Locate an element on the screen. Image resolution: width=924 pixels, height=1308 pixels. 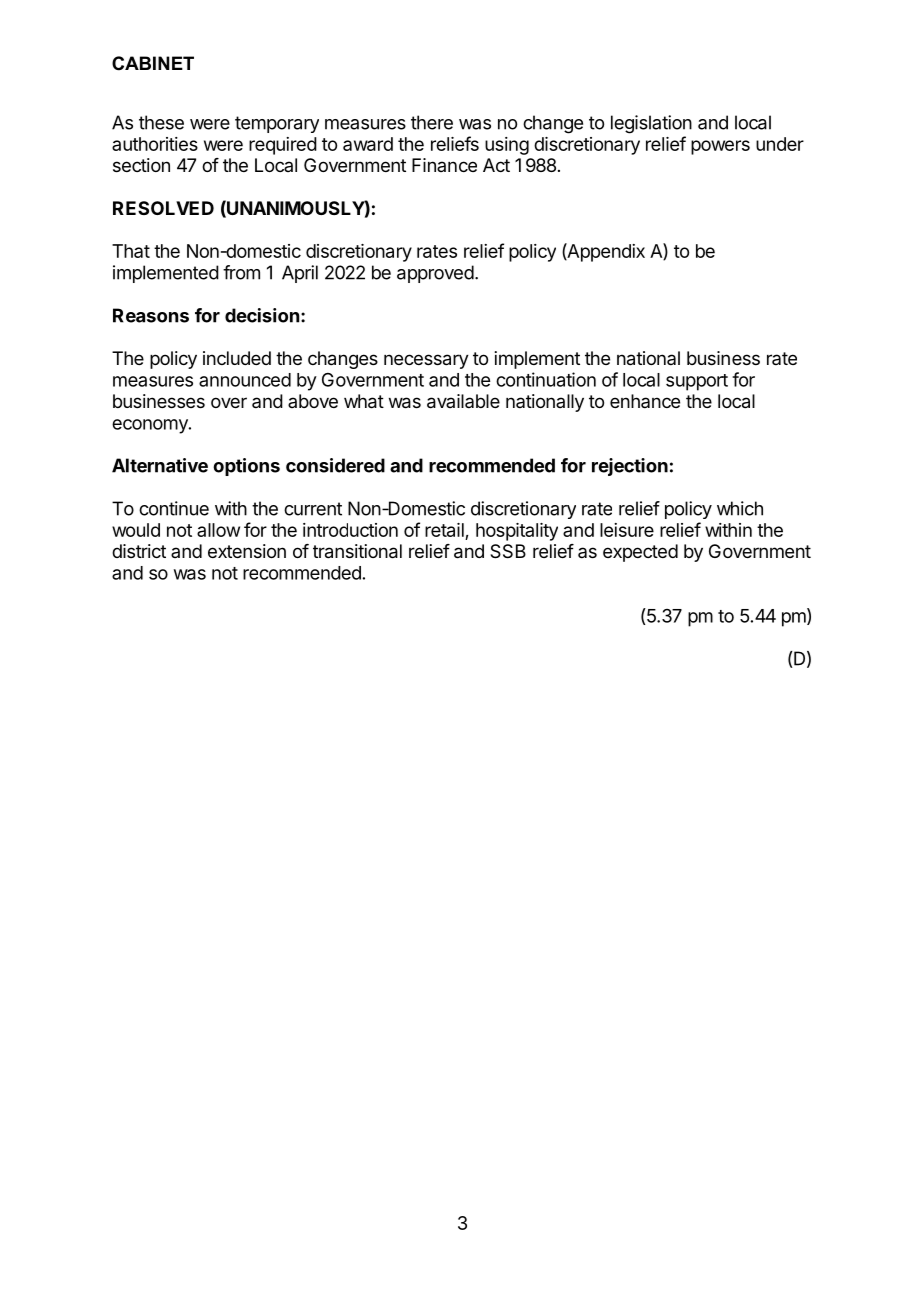
included is located at coordinates (237, 358).
